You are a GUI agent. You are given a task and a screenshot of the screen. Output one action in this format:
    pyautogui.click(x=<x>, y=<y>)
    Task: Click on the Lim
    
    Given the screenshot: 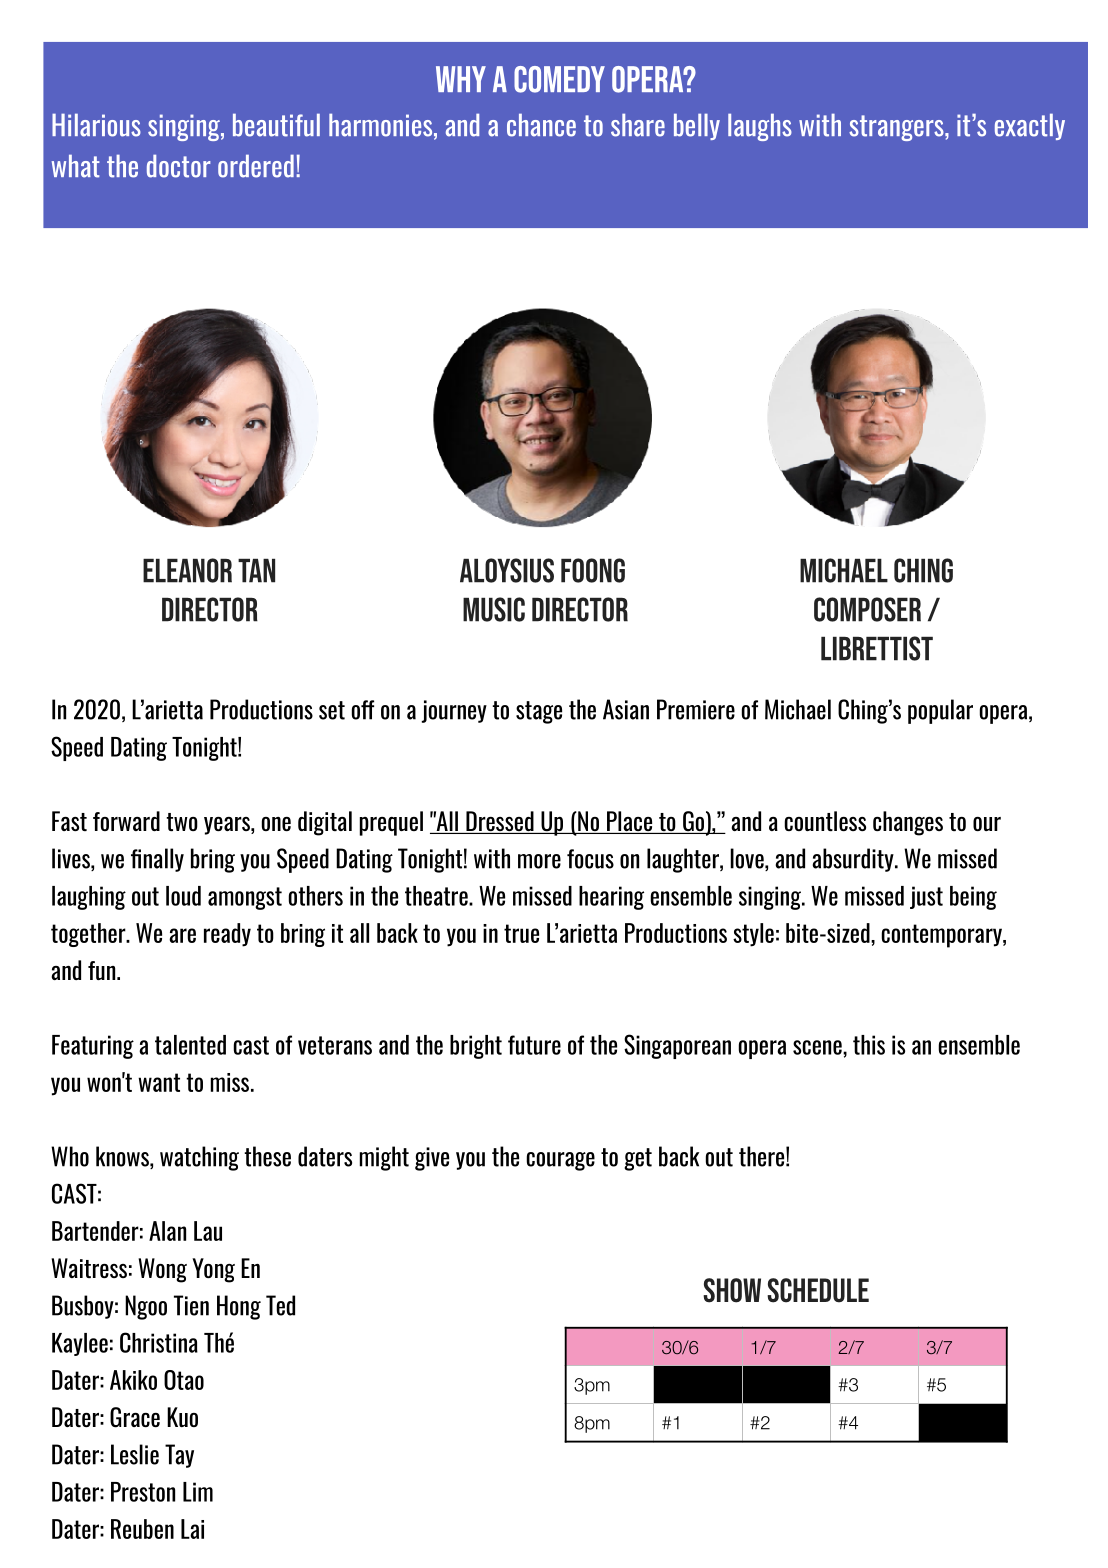 What is the action you would take?
    pyautogui.click(x=198, y=1492)
